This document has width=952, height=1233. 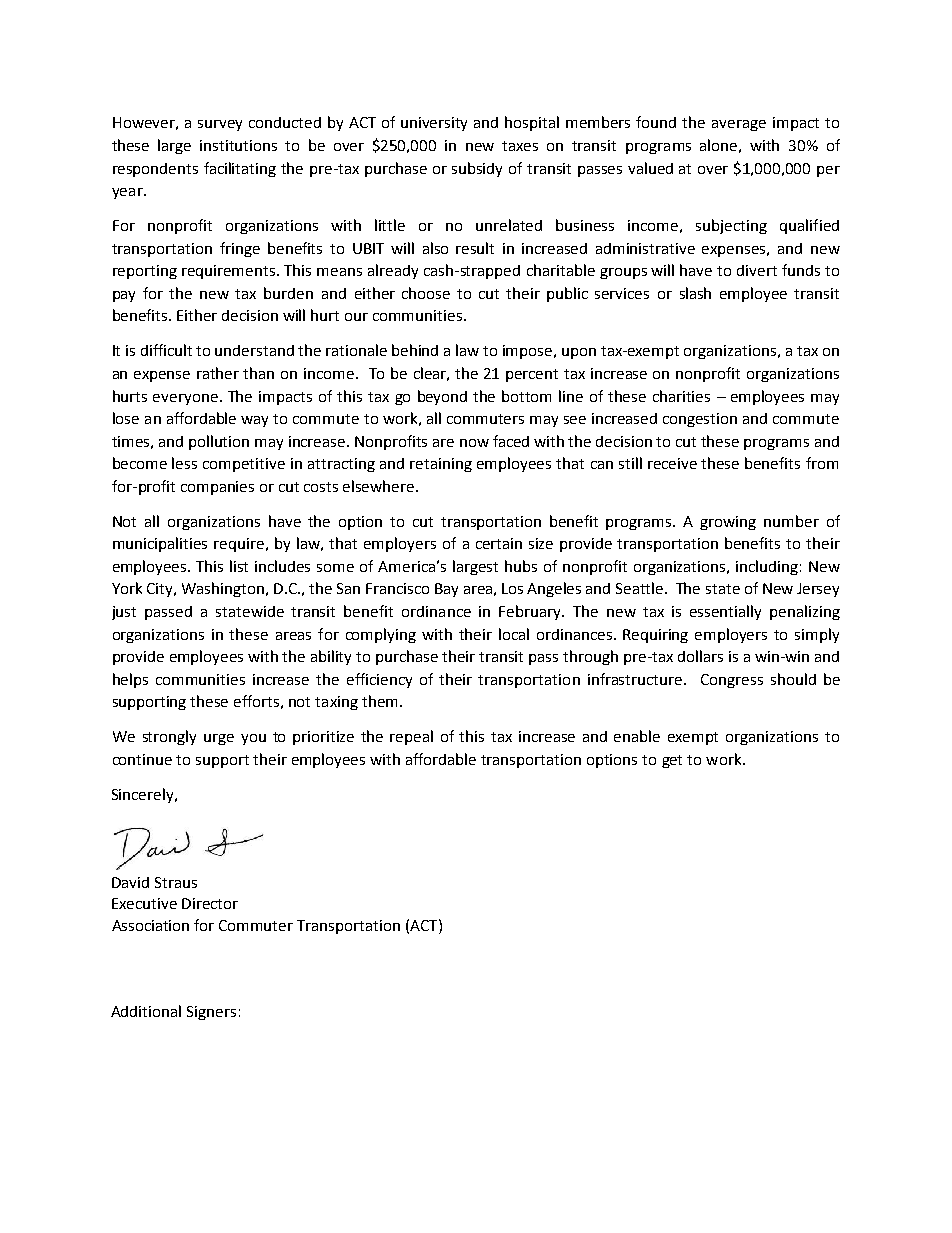 I want to click on institutions, so click(x=238, y=145).
